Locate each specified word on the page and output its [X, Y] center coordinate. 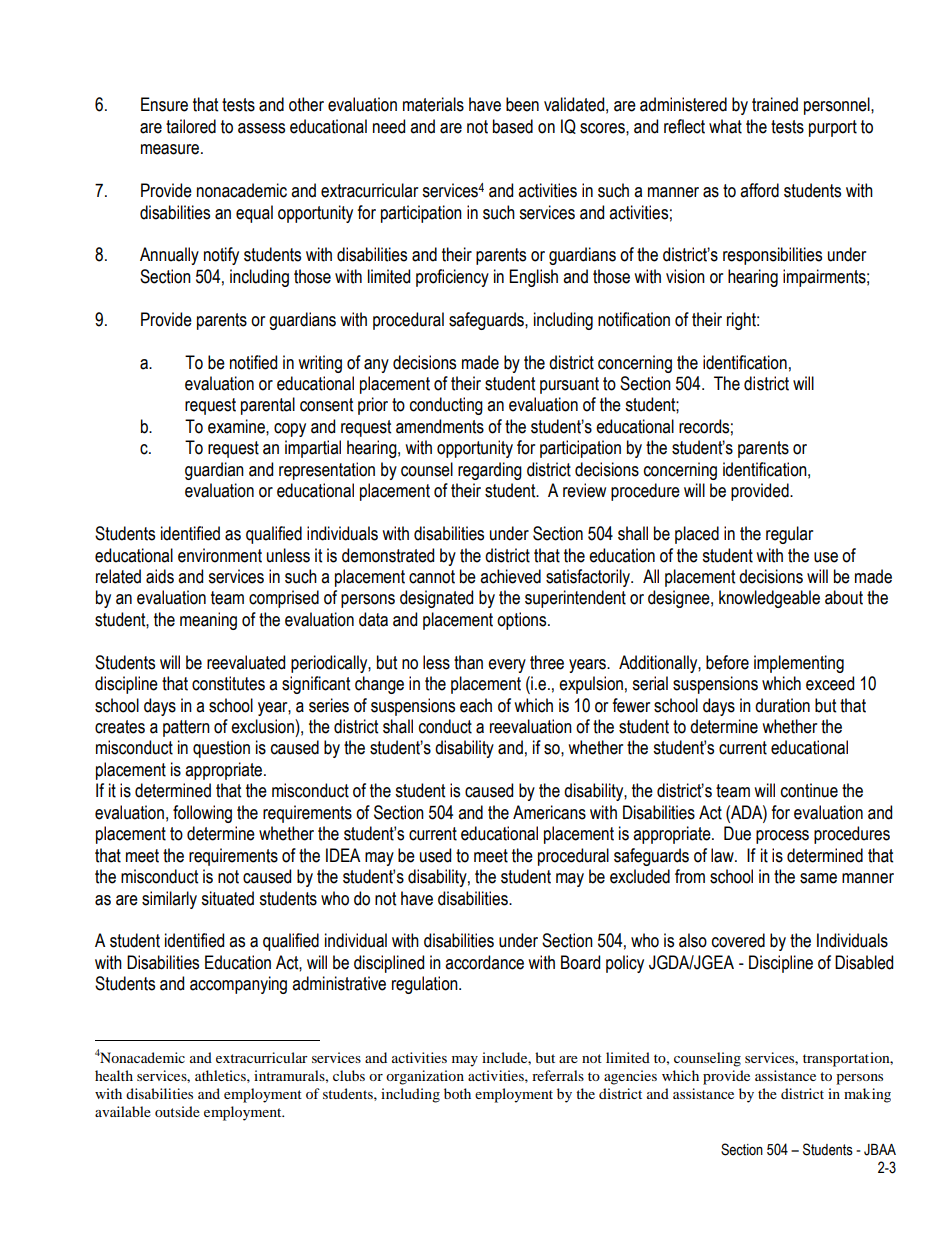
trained [775, 104]
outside [177, 1111]
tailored [191, 126]
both [457, 1093]
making [867, 1095]
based [513, 126]
